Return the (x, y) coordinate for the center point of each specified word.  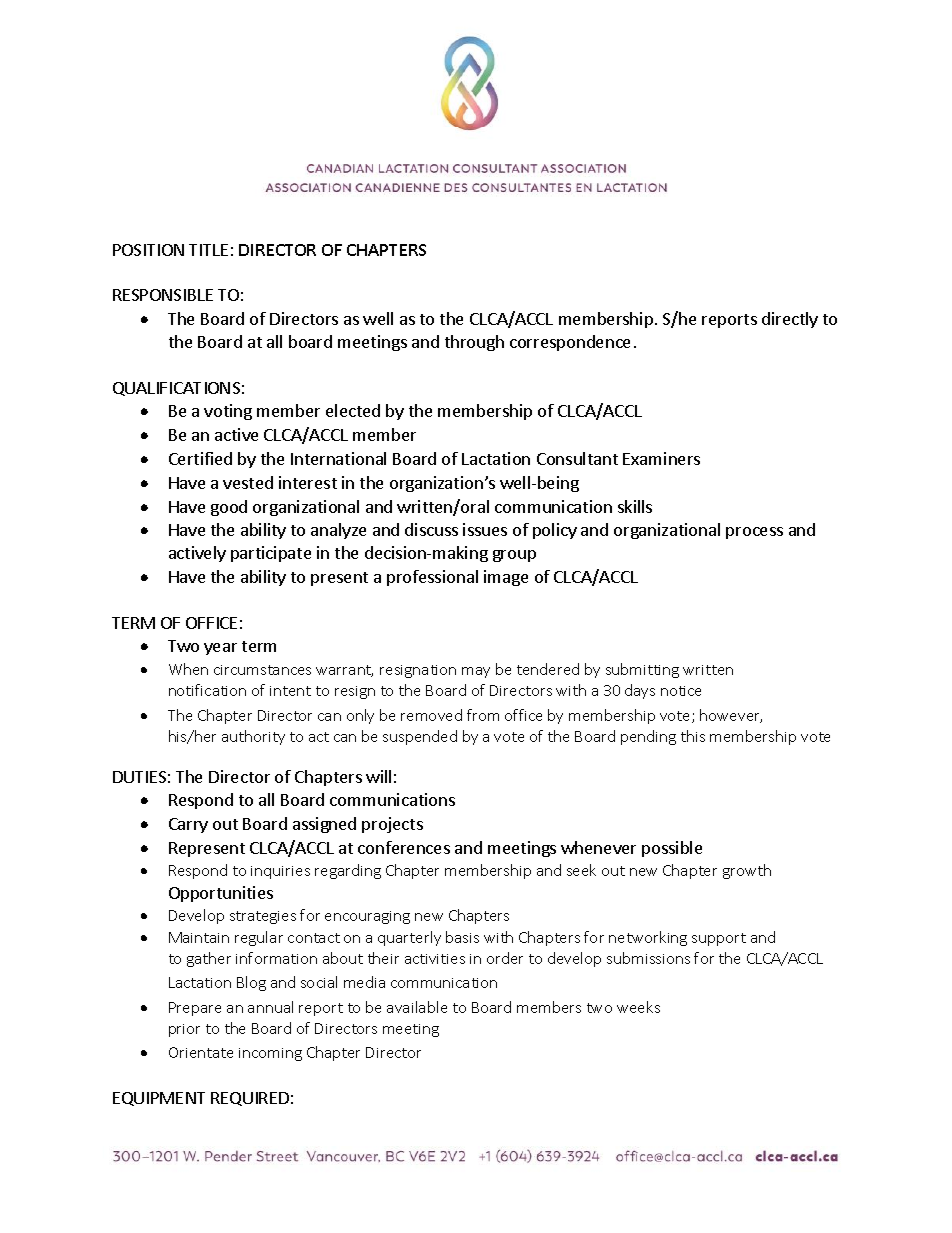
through (474, 343)
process (754, 533)
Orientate (201, 1052)
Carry (188, 825)
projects (392, 825)
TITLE (208, 250)
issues (485, 529)
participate (271, 554)
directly (790, 320)
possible (672, 849)
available (417, 1007)
